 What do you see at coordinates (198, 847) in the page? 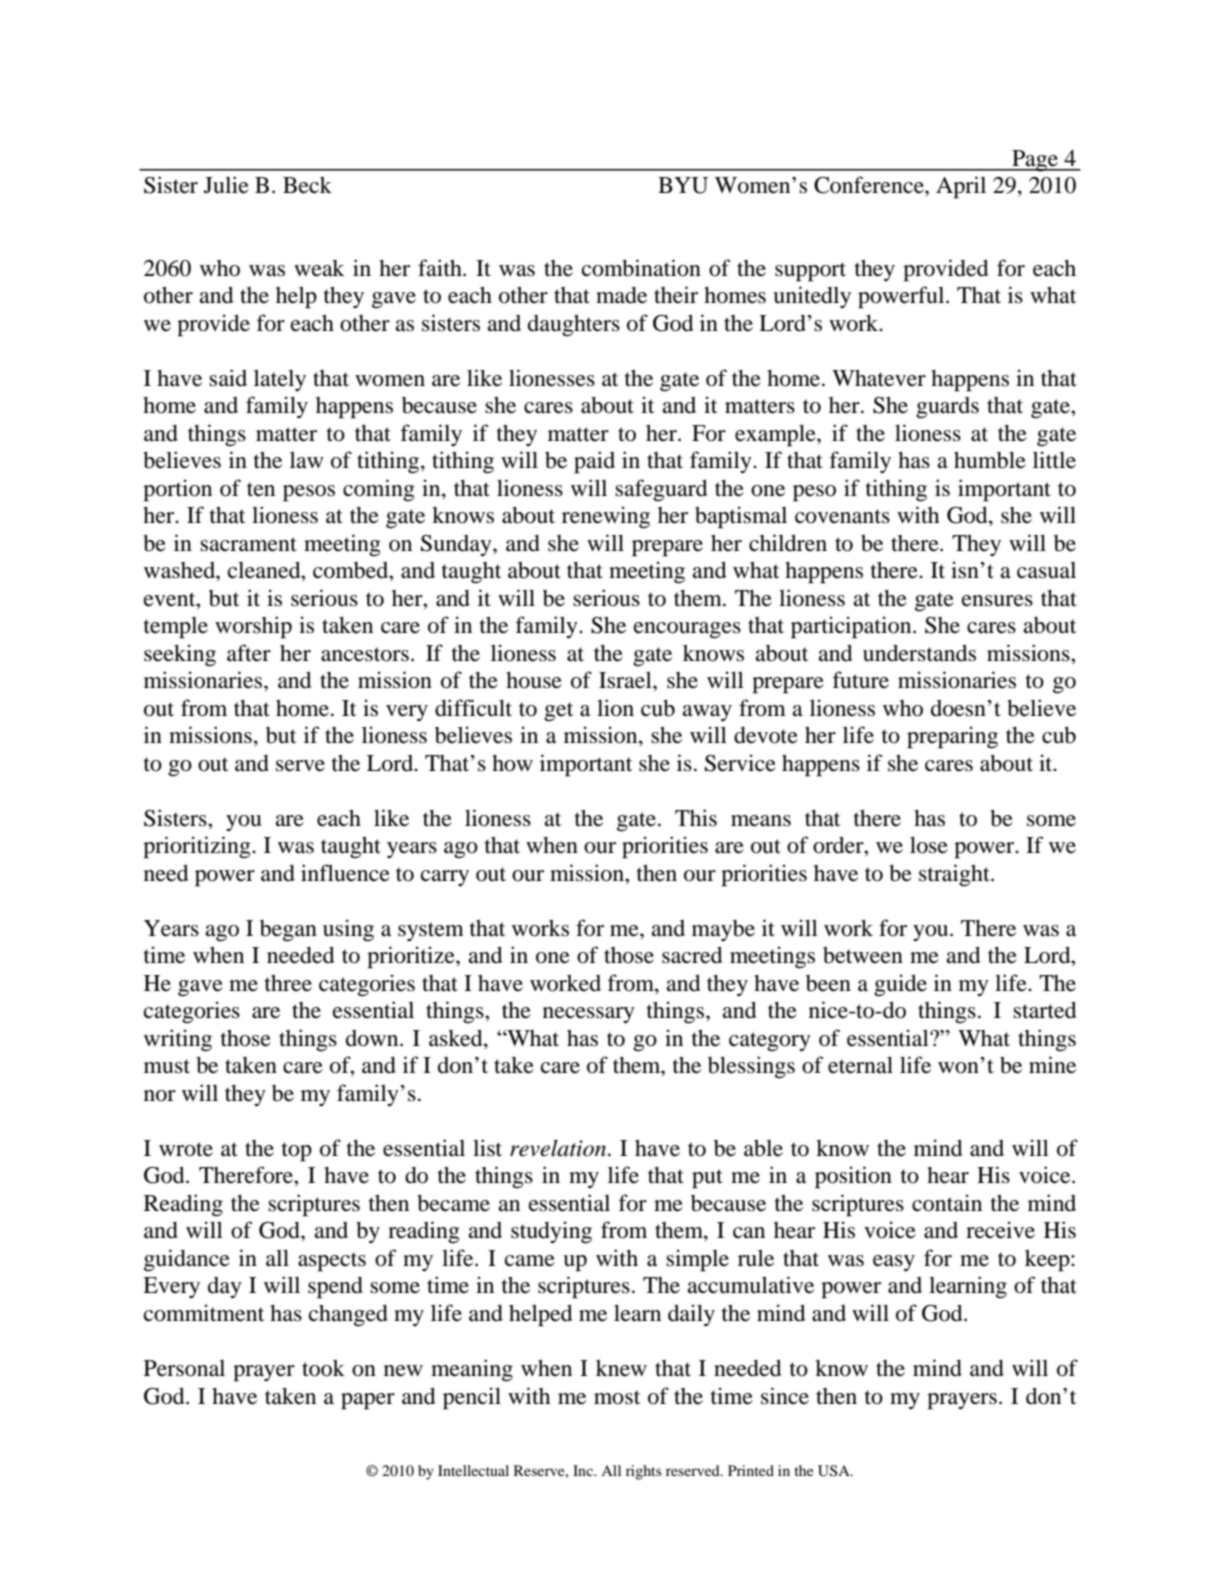
I see `prioritizing` at bounding box center [198, 847].
